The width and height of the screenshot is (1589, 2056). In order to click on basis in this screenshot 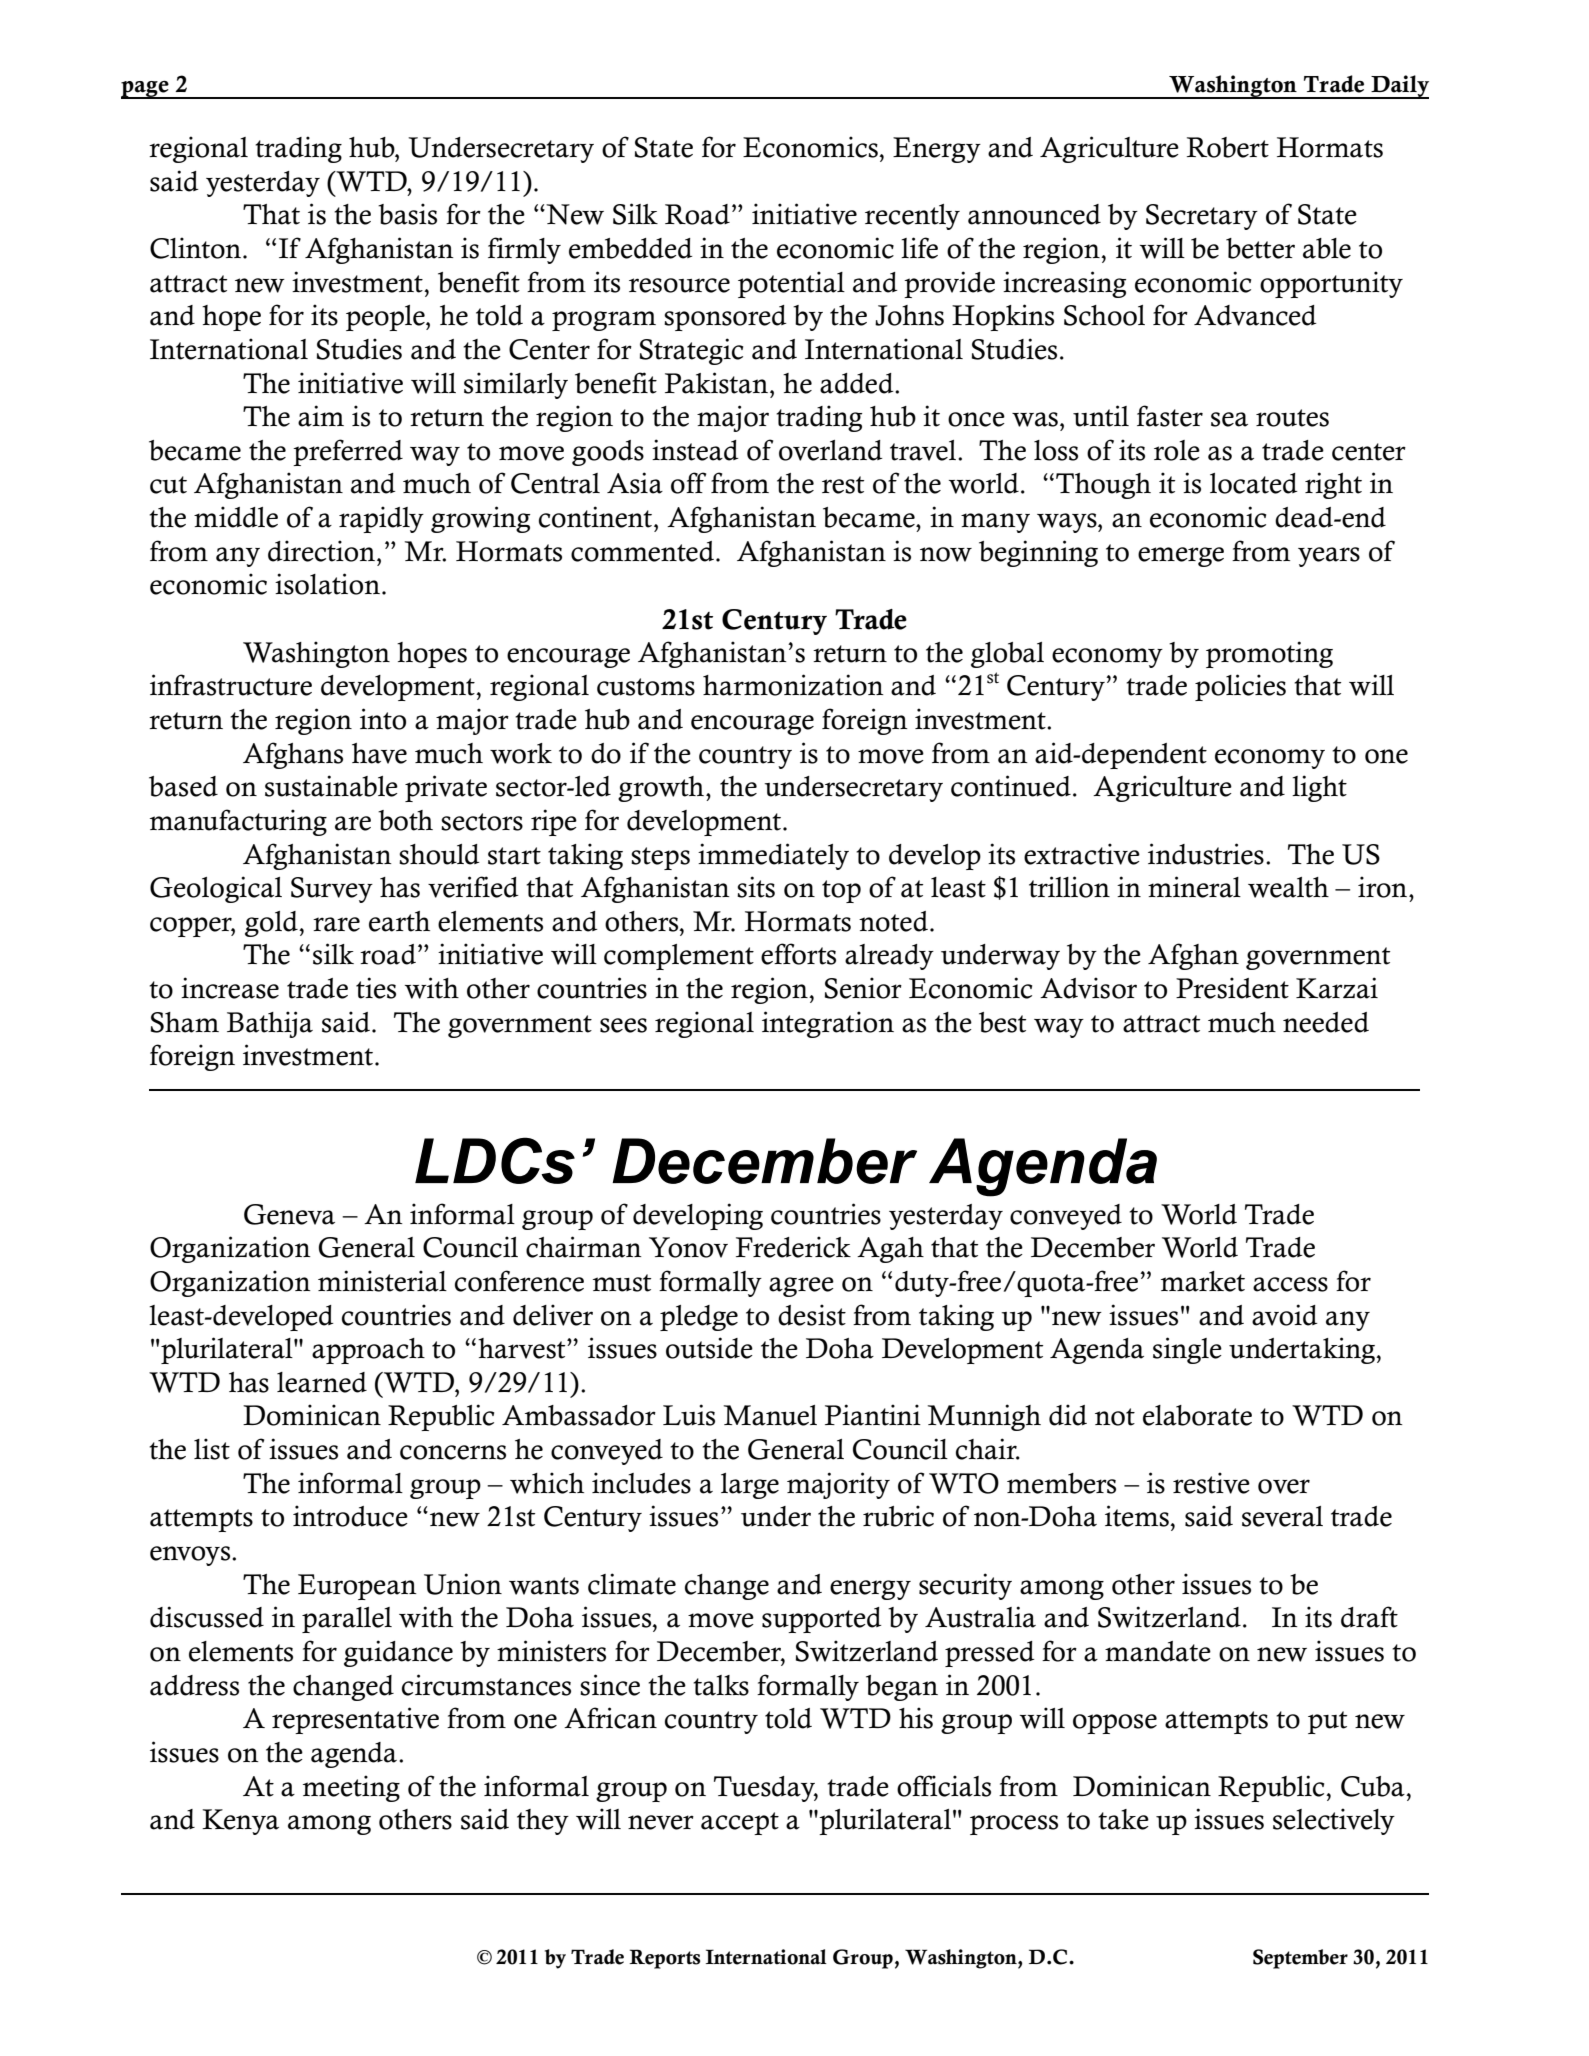, I will do `click(407, 214)`.
